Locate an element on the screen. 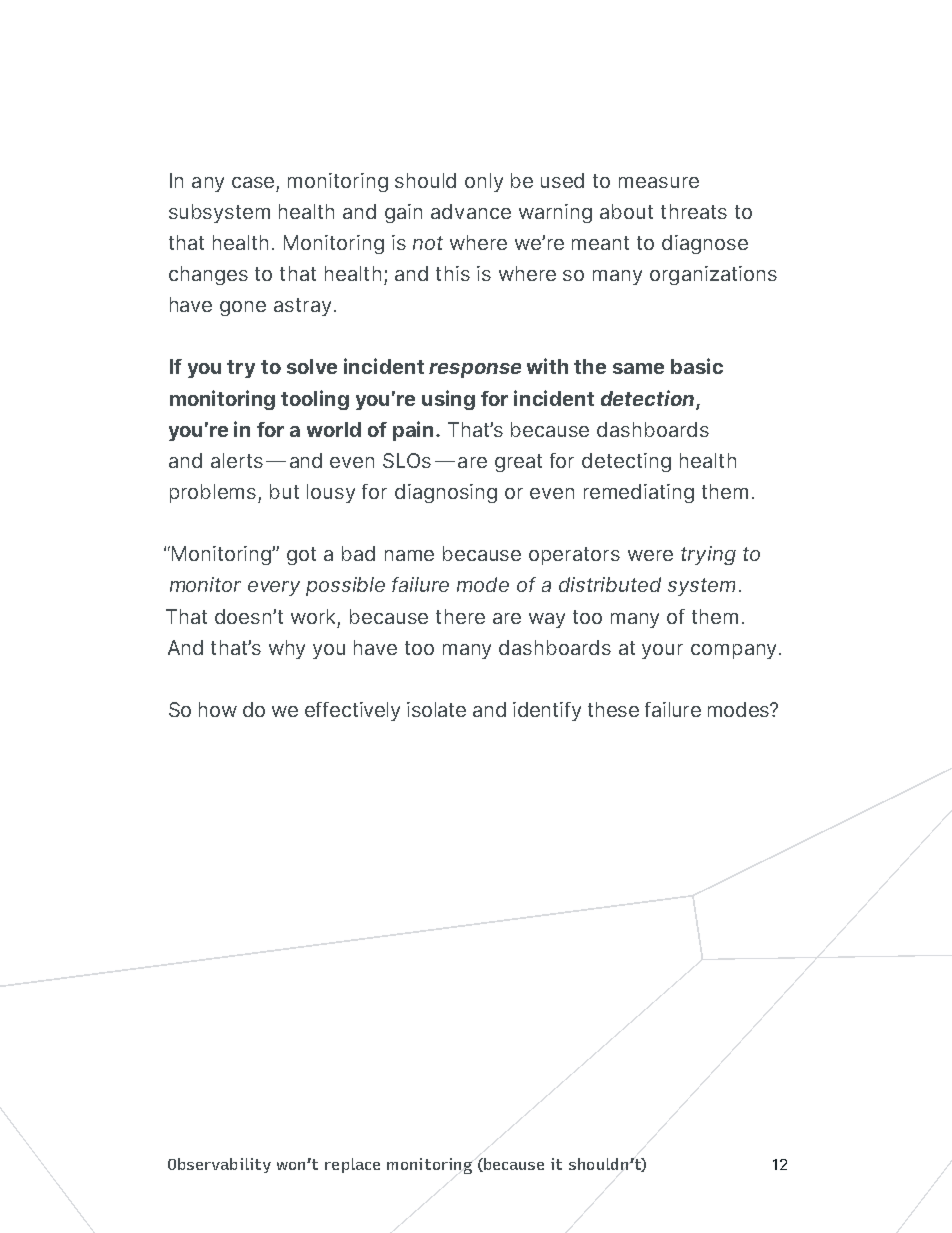  advance is located at coordinates (471, 211).
